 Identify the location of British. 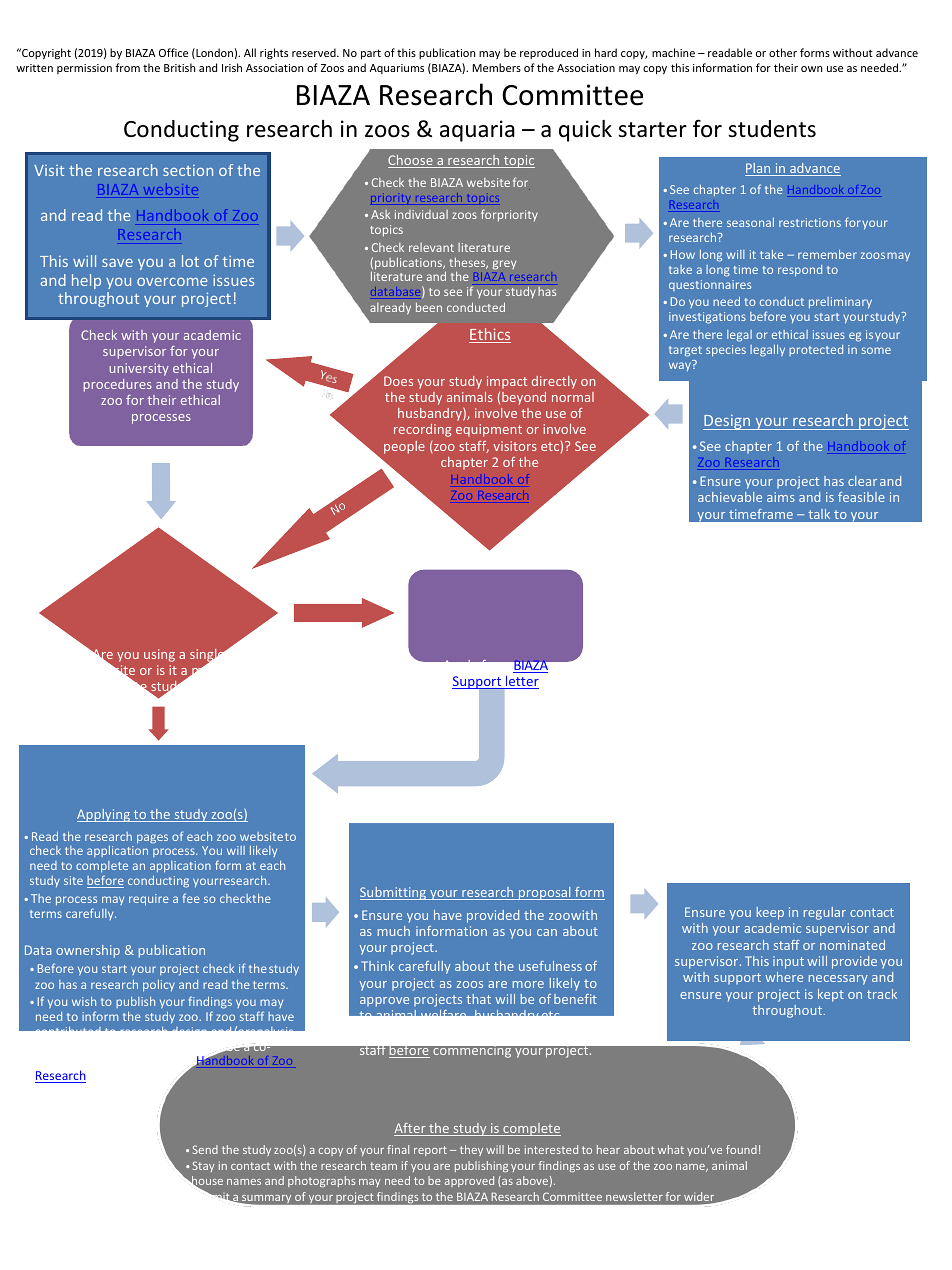
(179, 67).
